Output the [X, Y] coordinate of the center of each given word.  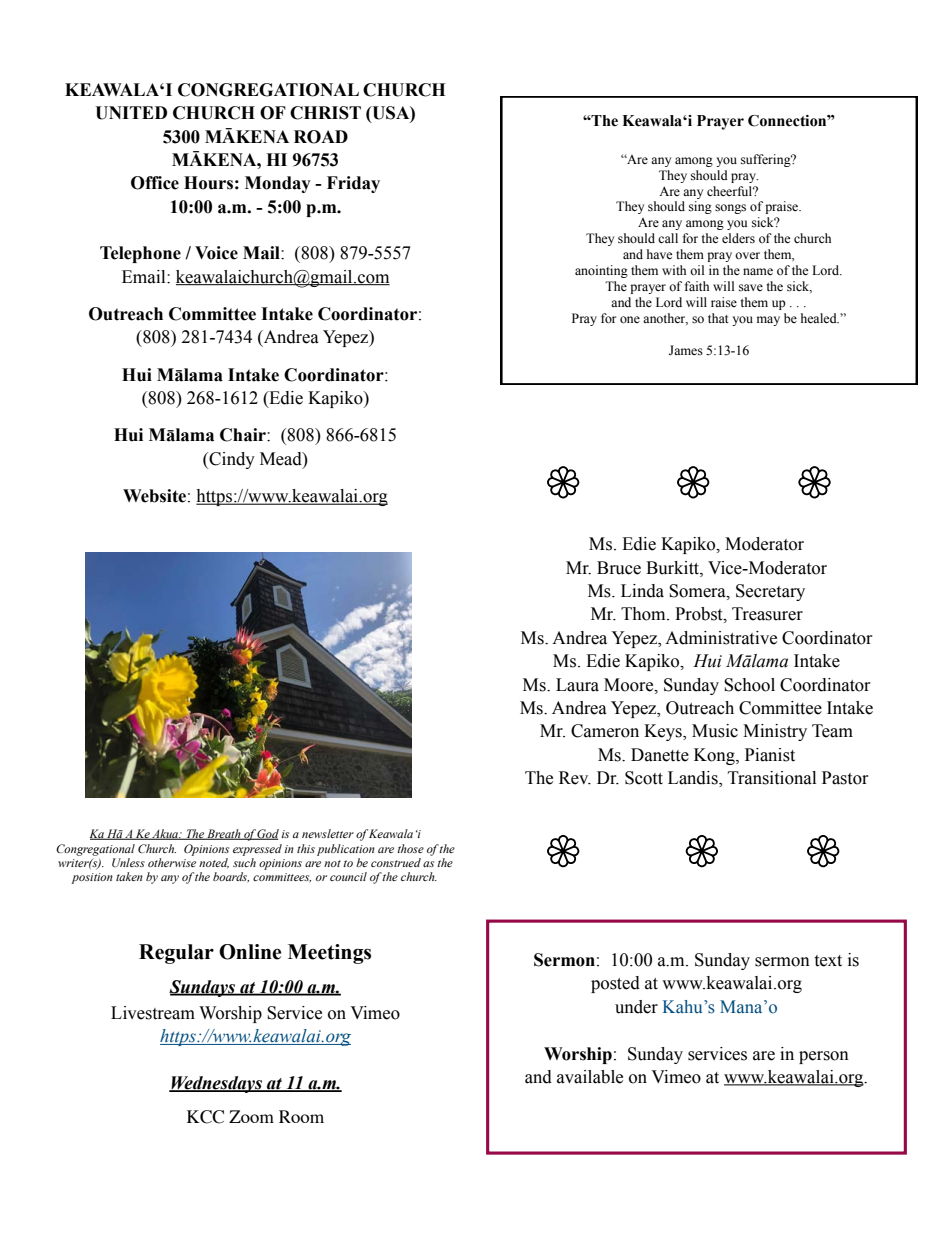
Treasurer [767, 614]
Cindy [231, 460]
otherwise [172, 861]
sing [700, 207]
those [410, 848]
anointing [601, 271]
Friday [353, 184]
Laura [577, 685]
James [686, 350]
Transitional [772, 778]
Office [155, 183]
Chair [244, 435]
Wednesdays [216, 1084]
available [590, 1077]
